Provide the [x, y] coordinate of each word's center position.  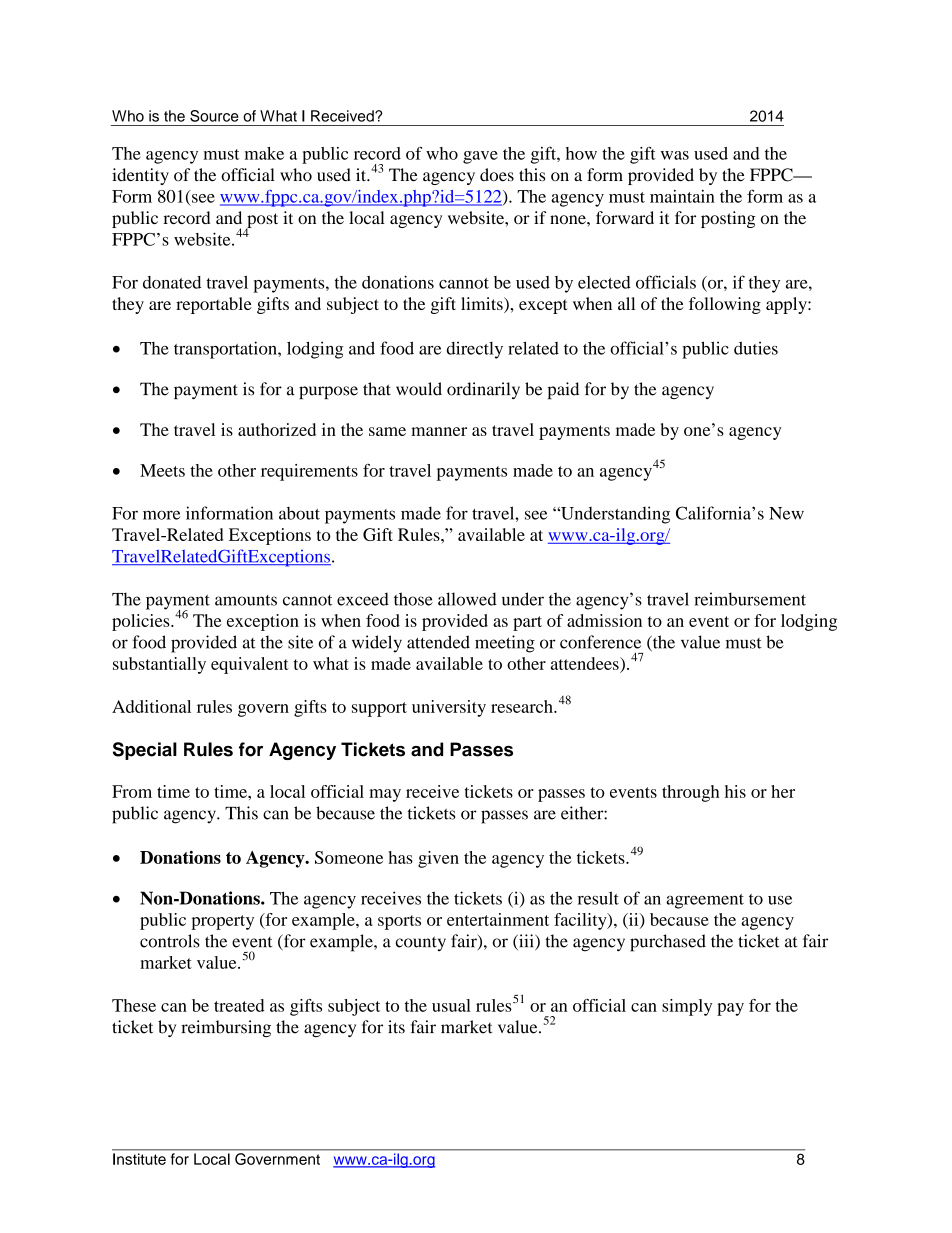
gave [480, 157]
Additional [151, 706]
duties [756, 348]
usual [451, 1005]
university [449, 708]
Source [214, 116]
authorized [277, 429]
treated [239, 1005]
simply [687, 1007]
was [675, 155]
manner [439, 431]
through [690, 793]
